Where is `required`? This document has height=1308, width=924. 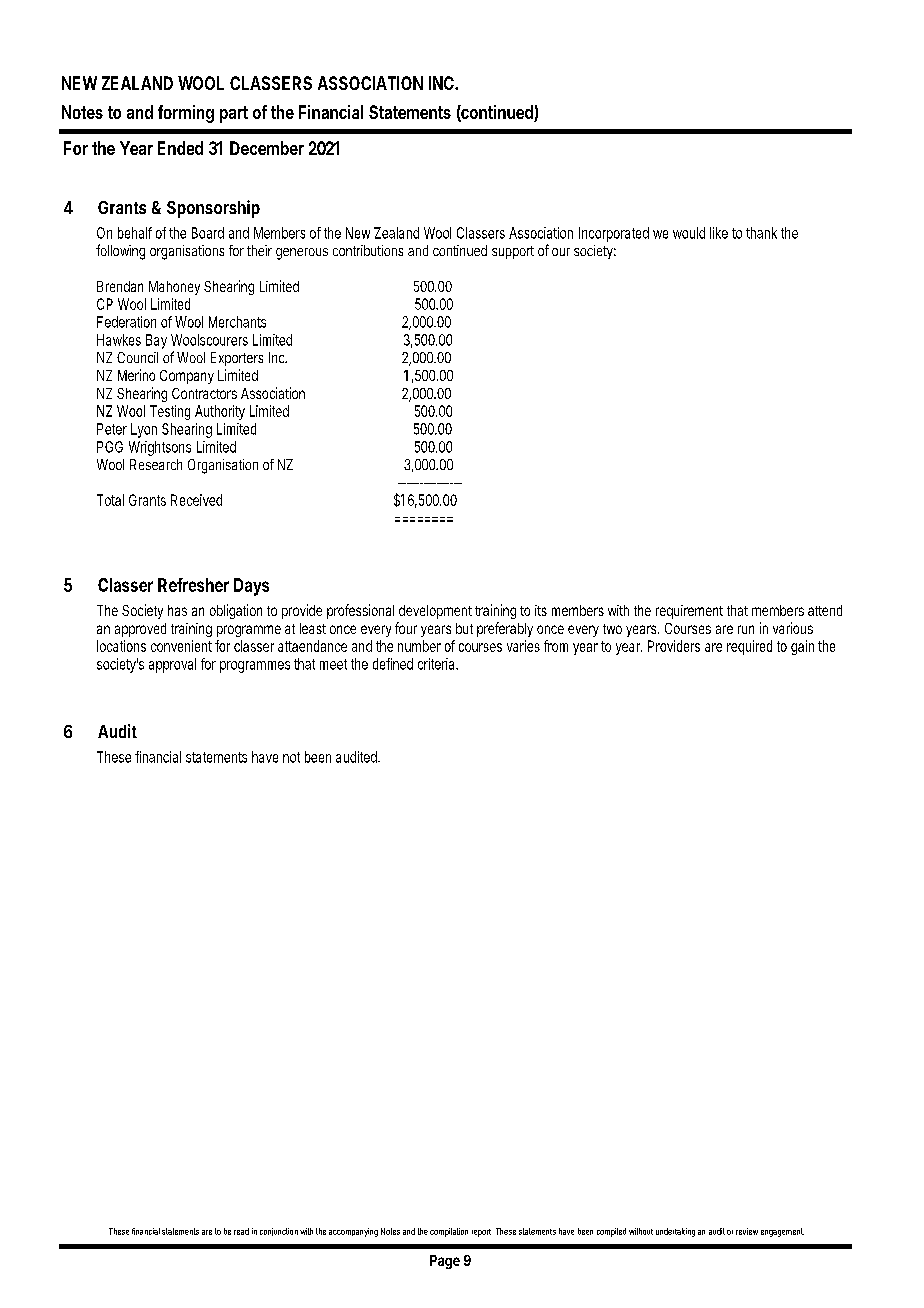
required is located at coordinates (749, 647).
